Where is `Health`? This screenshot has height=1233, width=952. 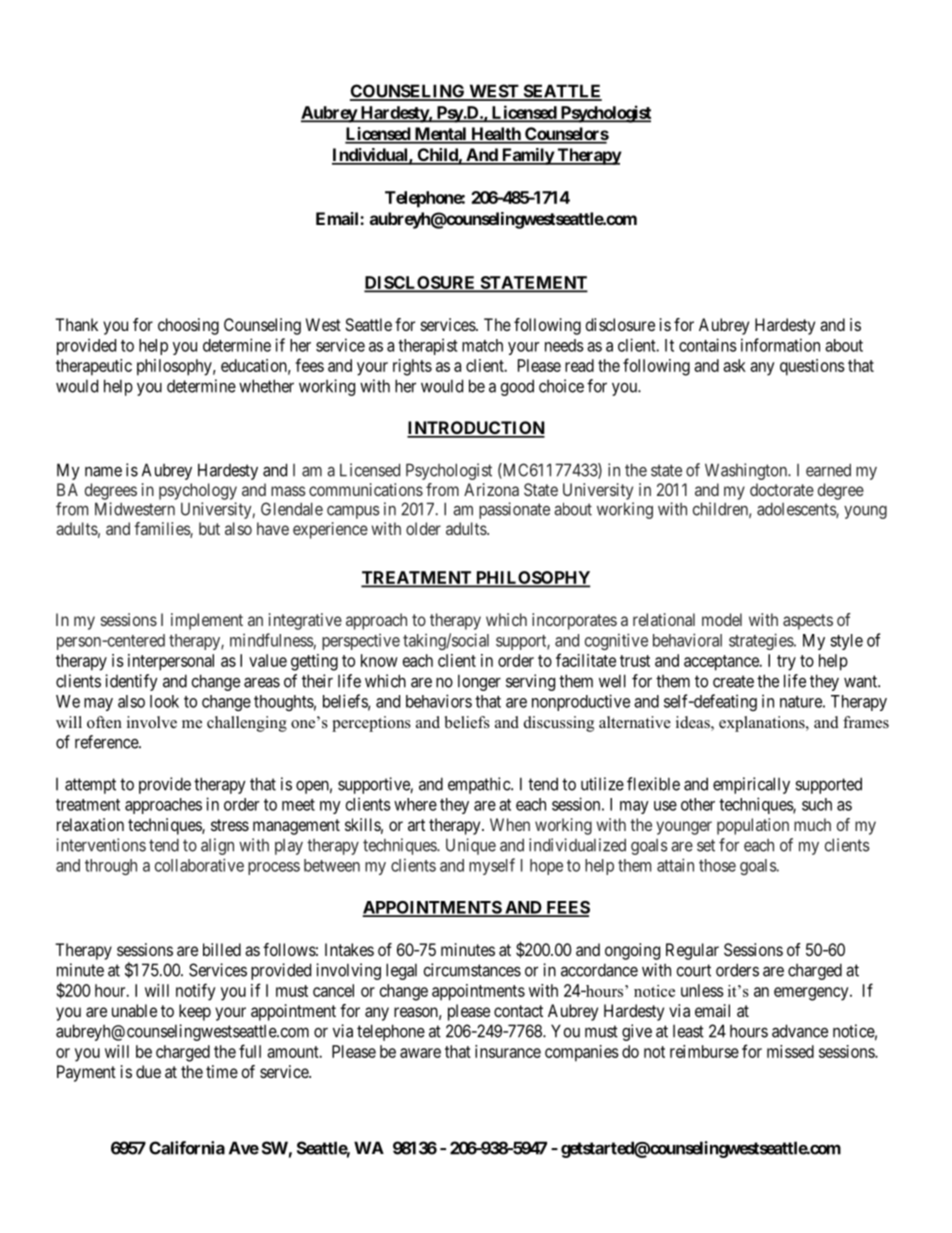 Health is located at coordinates (496, 135).
